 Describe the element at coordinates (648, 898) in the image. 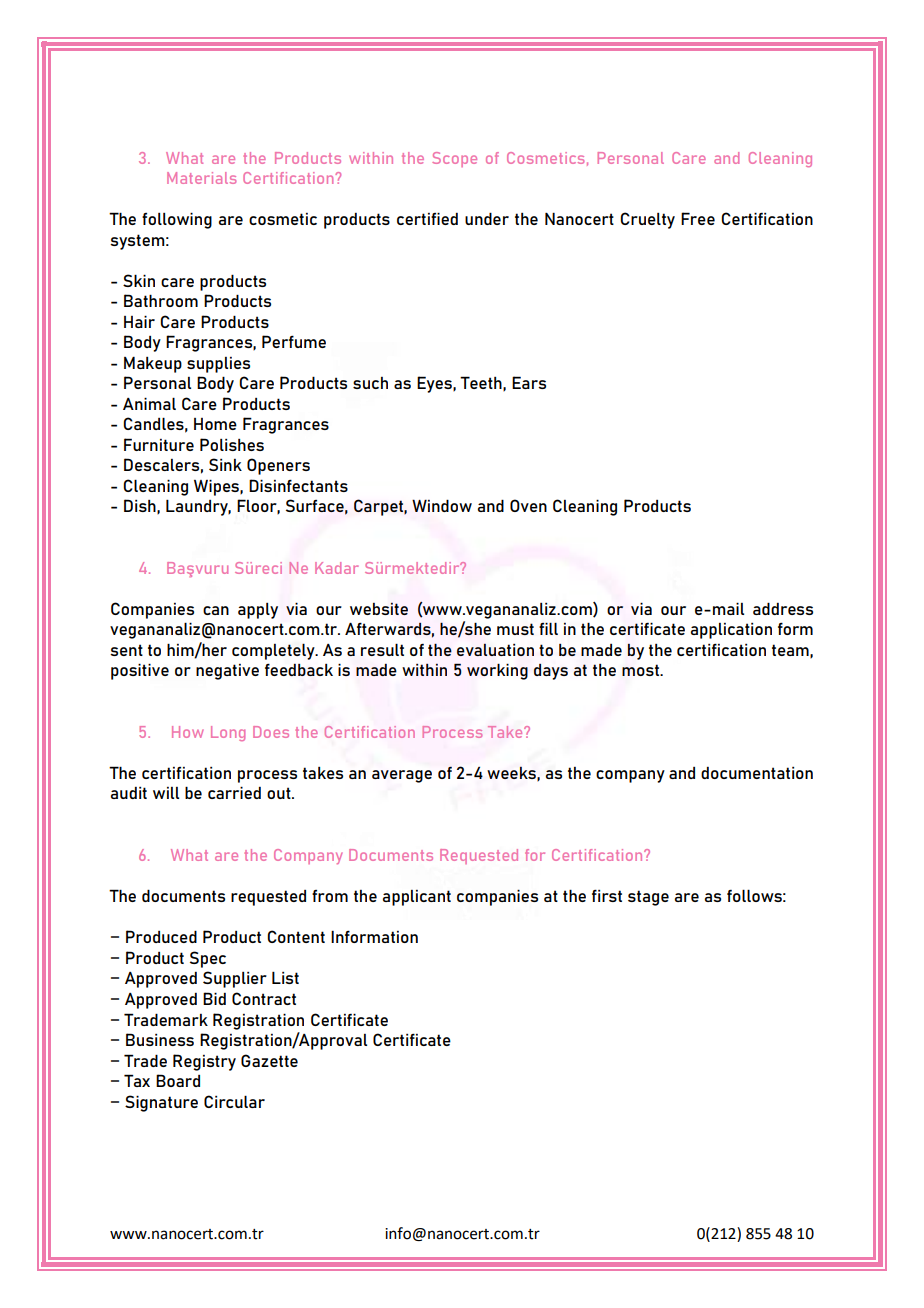

I see `stage` at that location.
